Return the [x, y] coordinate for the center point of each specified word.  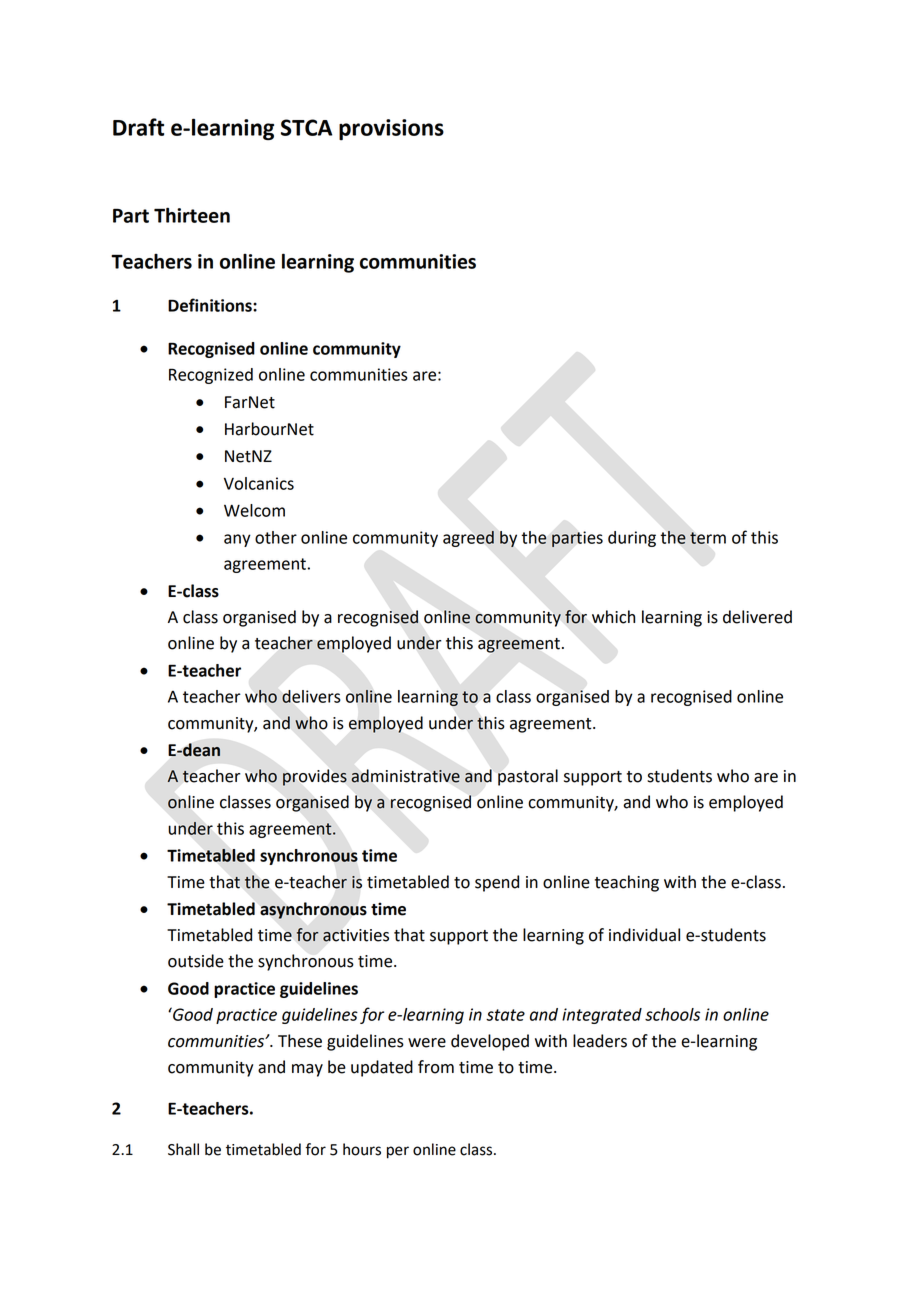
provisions [391, 130]
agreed [468, 539]
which [613, 617]
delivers [311, 696]
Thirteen [192, 215]
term [708, 538]
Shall [183, 1149]
